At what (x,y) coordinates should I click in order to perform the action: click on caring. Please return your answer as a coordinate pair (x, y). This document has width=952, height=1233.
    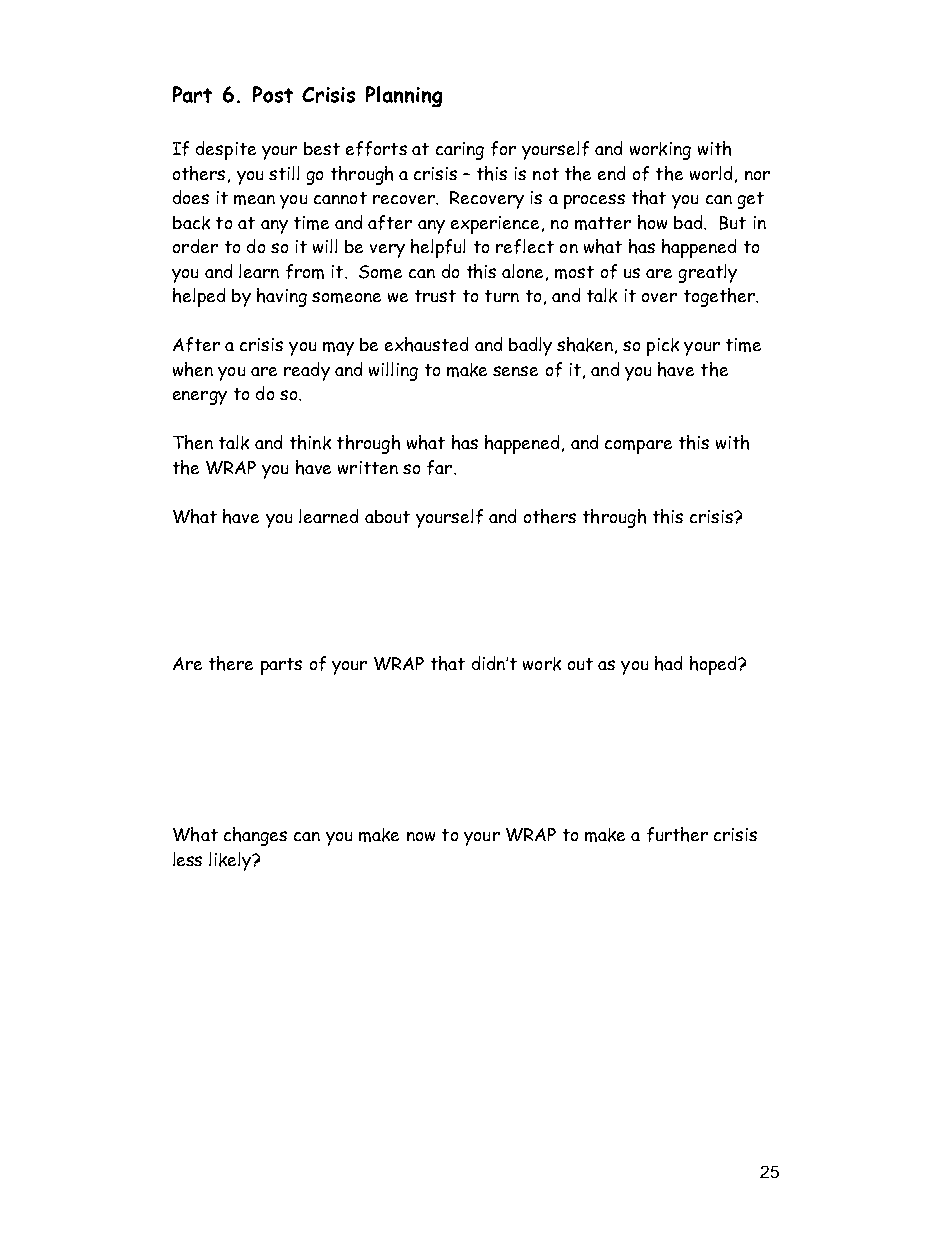
    Looking at the image, I should click on (460, 151).
